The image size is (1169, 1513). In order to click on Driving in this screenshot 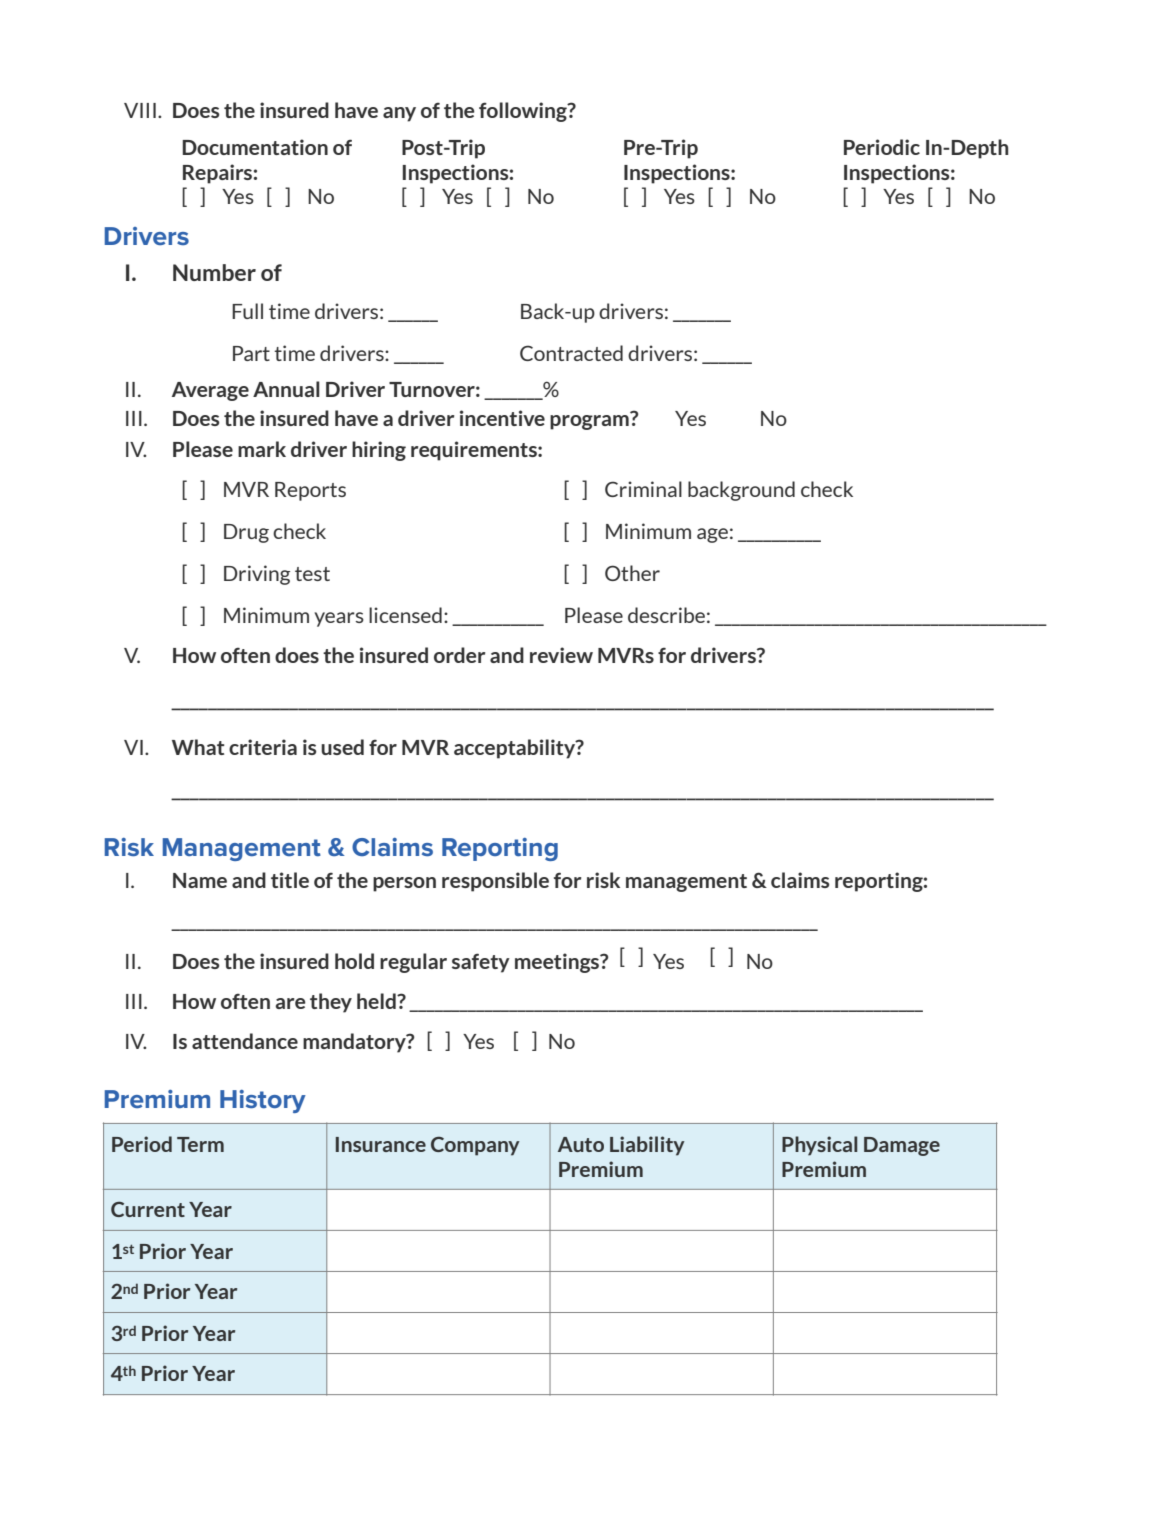, I will do `click(257, 575)`.
